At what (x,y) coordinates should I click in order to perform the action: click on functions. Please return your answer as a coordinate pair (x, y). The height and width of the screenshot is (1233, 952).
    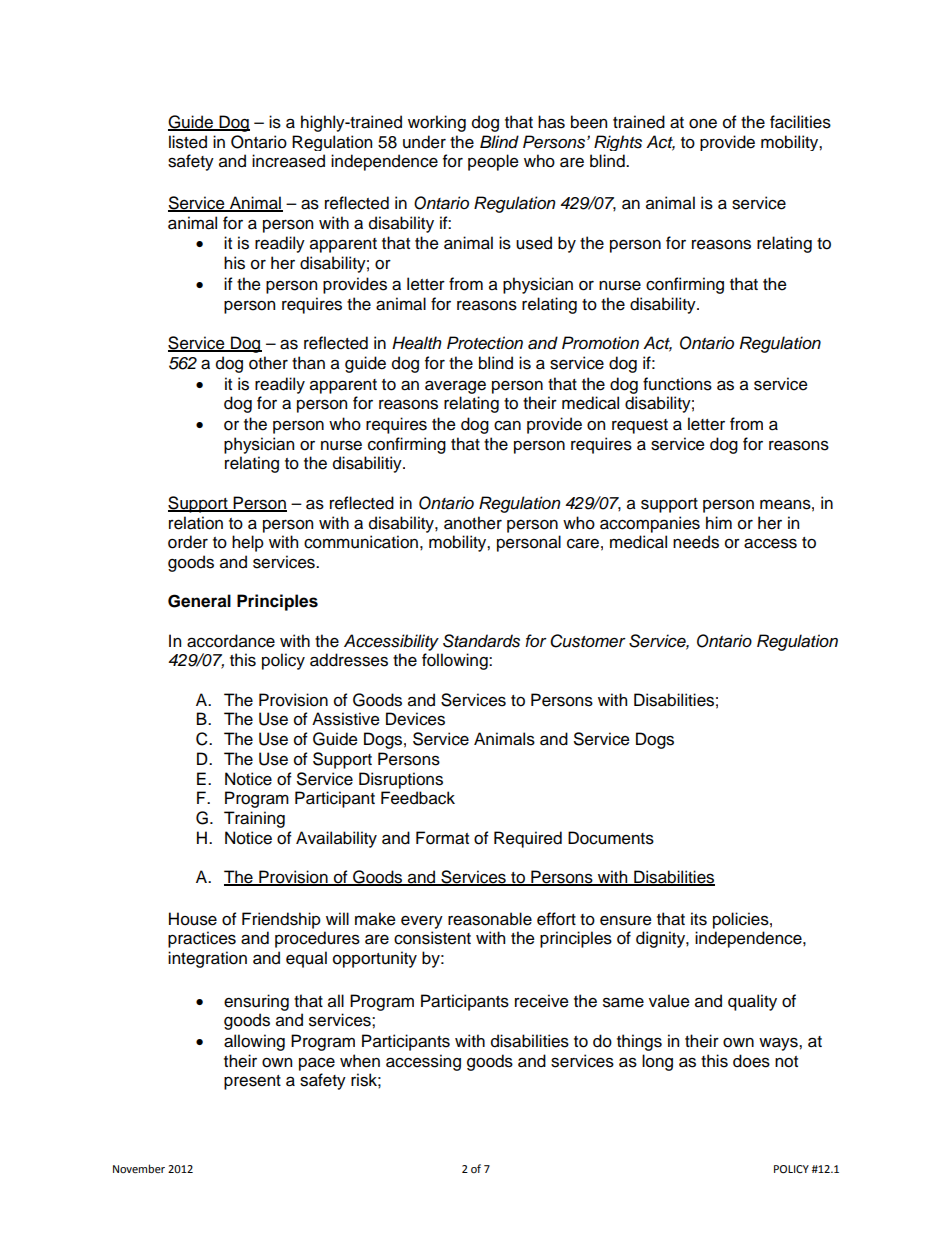
    Looking at the image, I should click on (677, 384).
